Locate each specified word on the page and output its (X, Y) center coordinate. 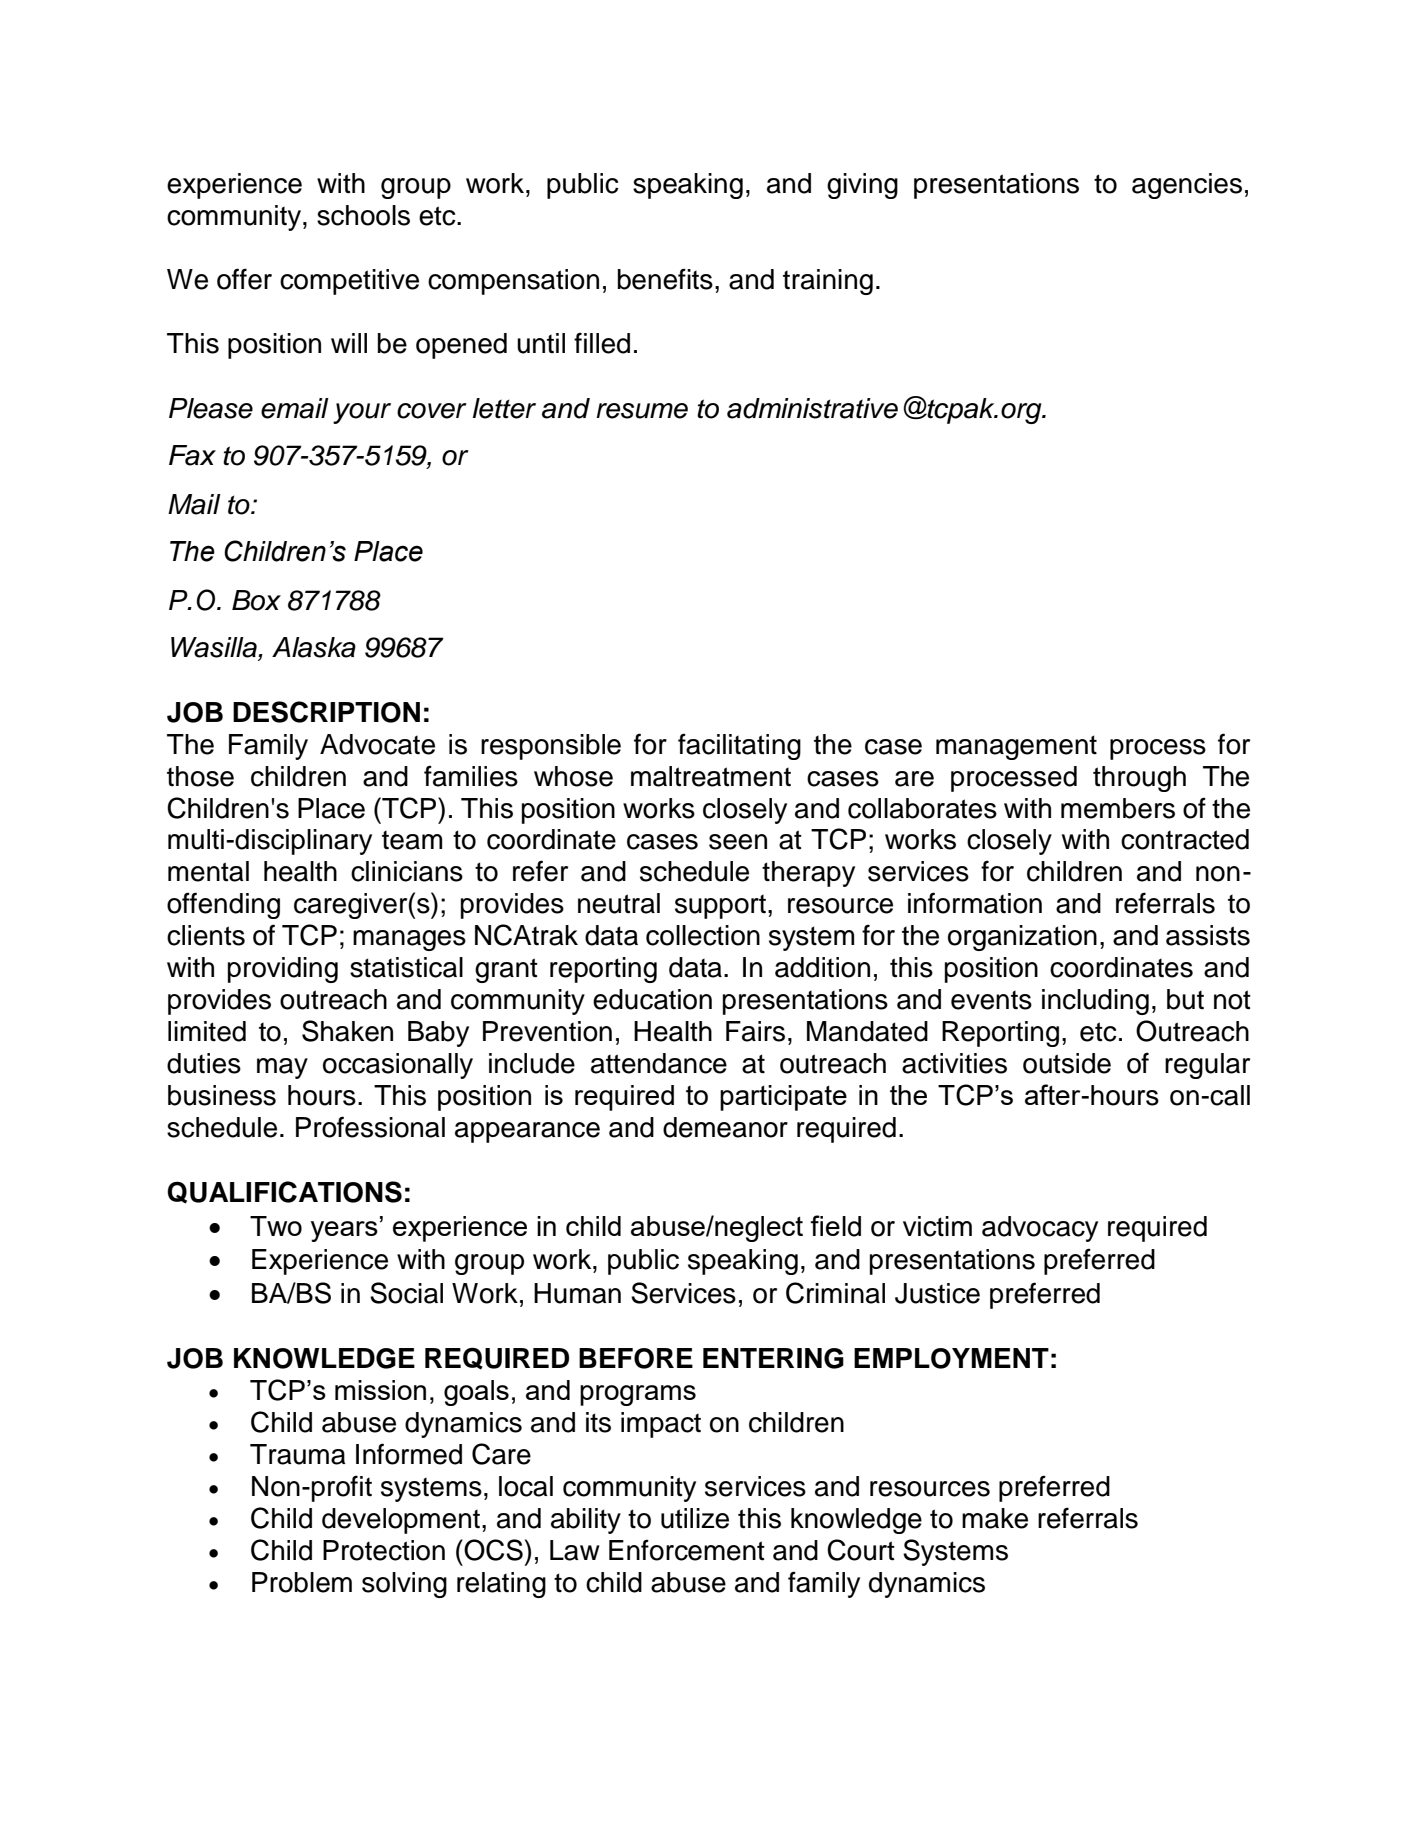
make (995, 1518)
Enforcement (687, 1550)
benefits (665, 279)
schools (363, 215)
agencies (1187, 186)
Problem (302, 1582)
